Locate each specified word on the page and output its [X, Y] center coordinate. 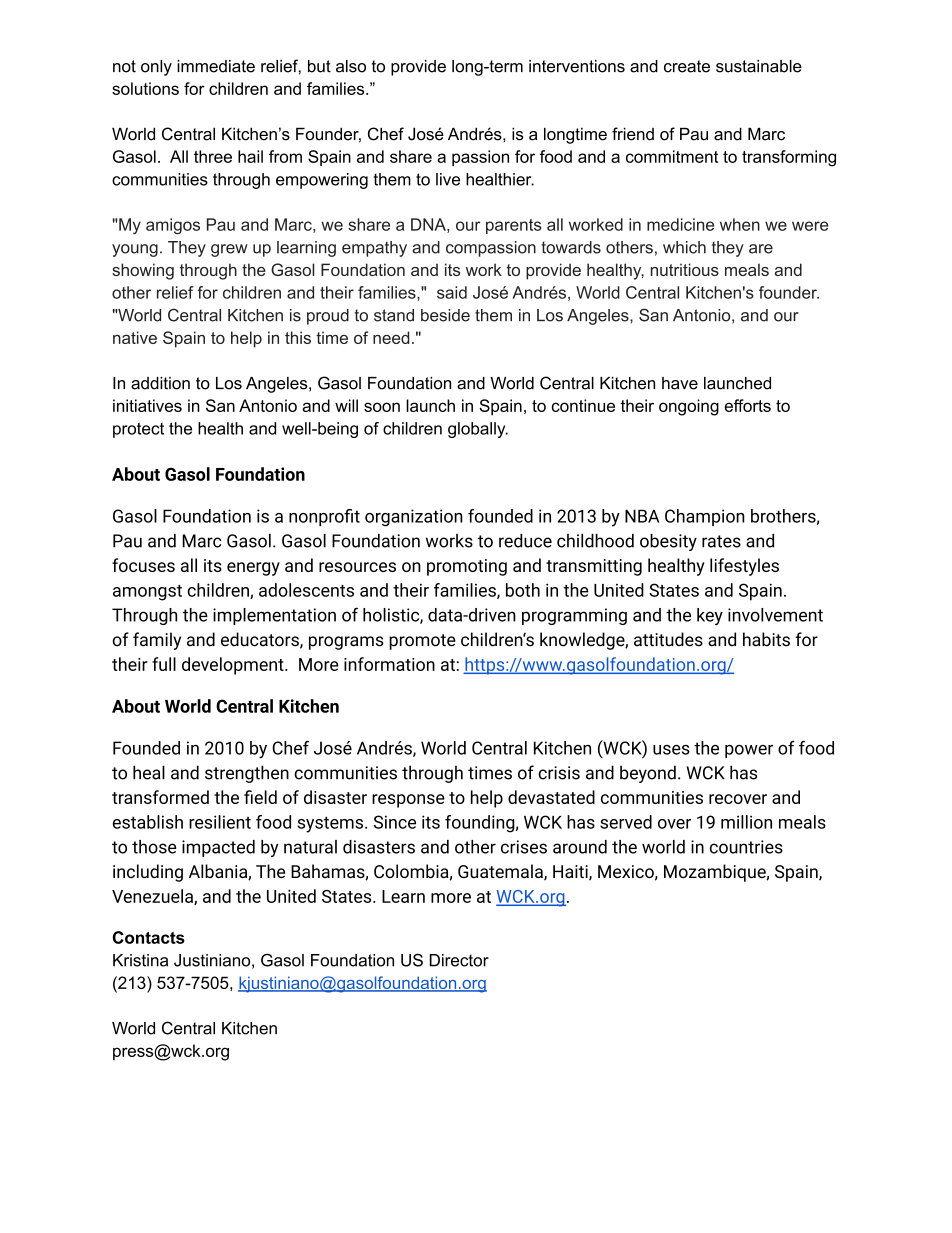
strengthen [247, 774]
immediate [216, 66]
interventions [577, 66]
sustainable [759, 66]
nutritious [685, 269]
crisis [559, 773]
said [452, 292]
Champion [705, 517]
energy [253, 569]
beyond [648, 774]
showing [143, 271]
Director [459, 960]
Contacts [149, 937]
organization [414, 518]
